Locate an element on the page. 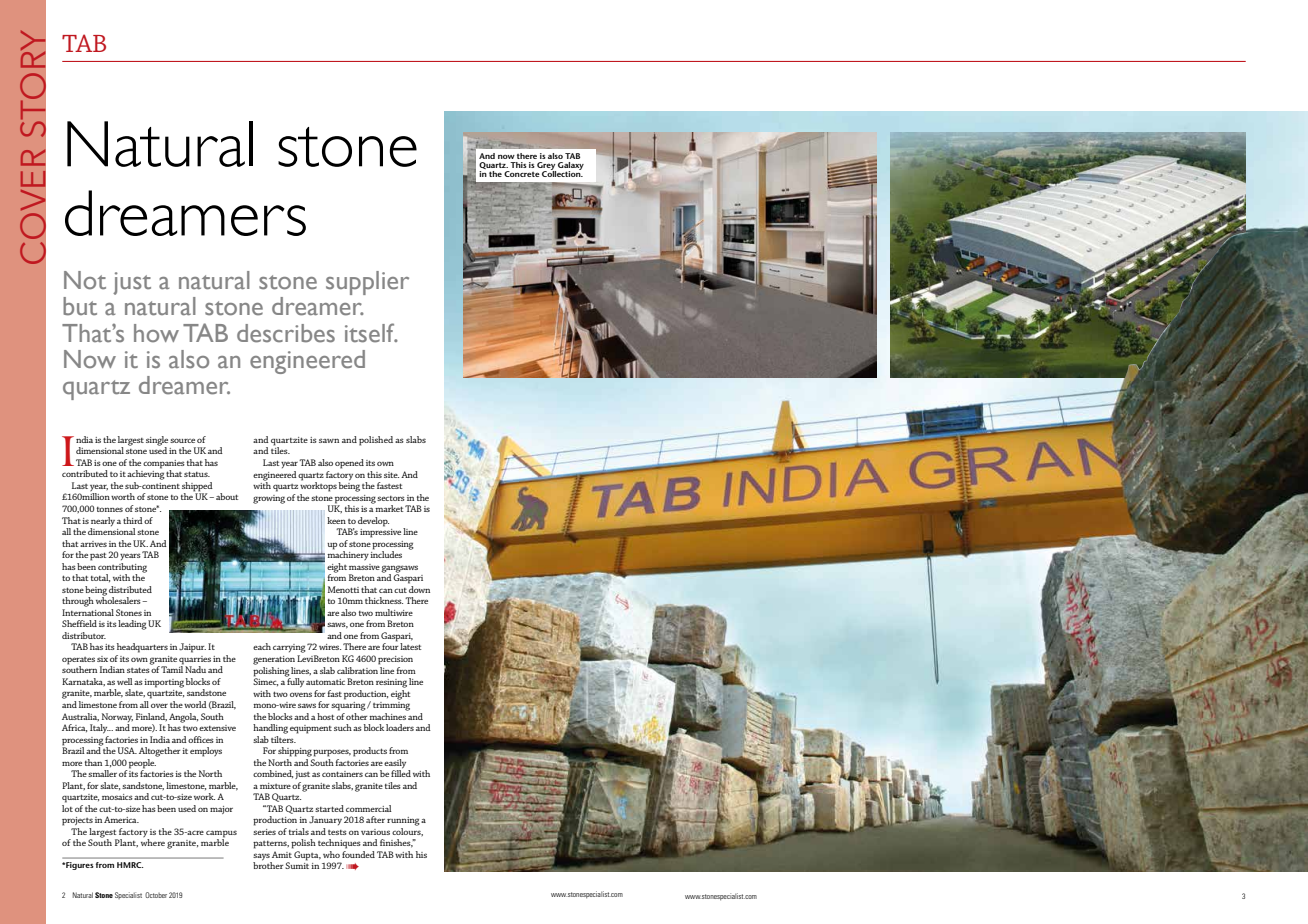 This document has width=1308, height=924. thickness is located at coordinates (384, 600).
